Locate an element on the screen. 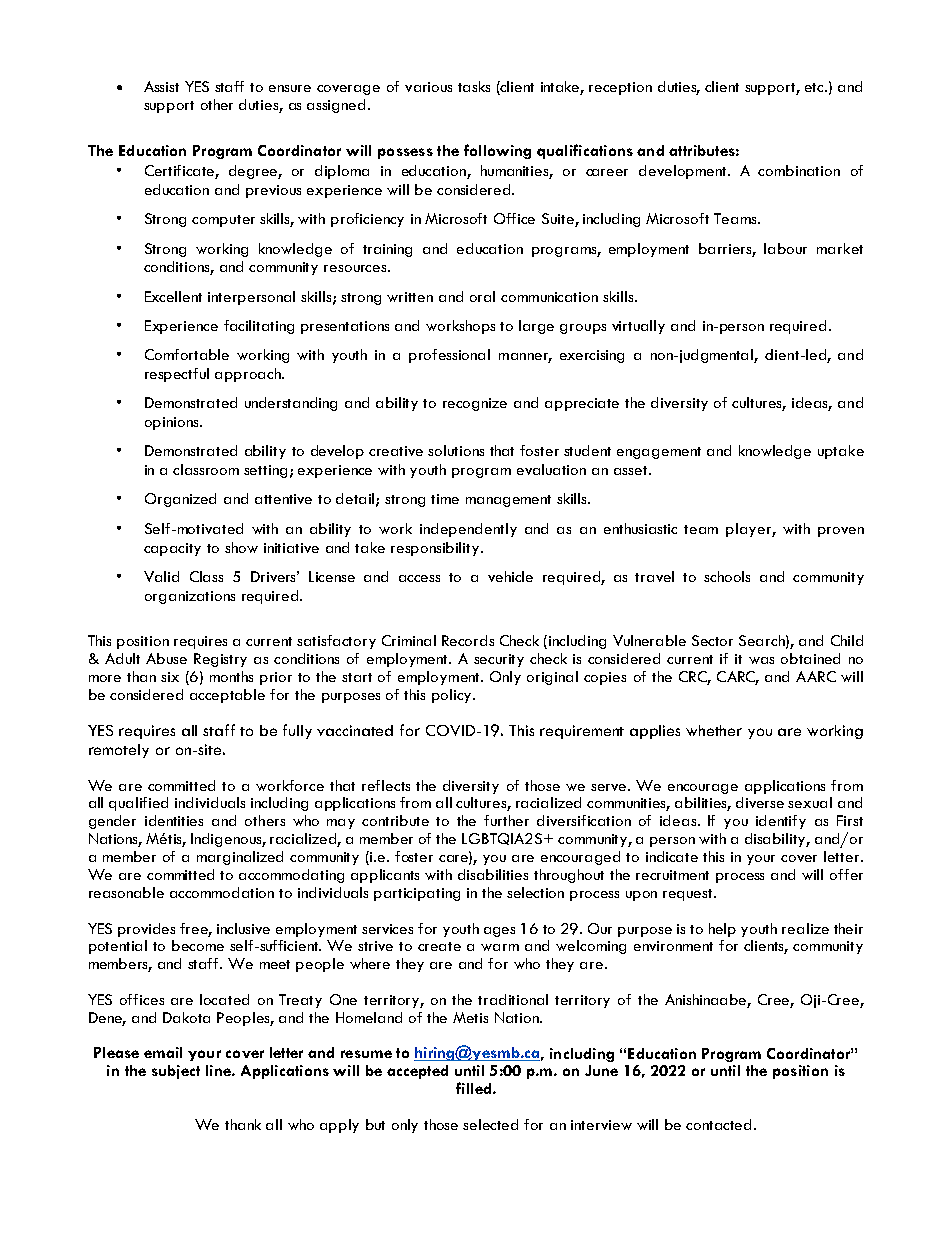  Records is located at coordinates (468, 640).
